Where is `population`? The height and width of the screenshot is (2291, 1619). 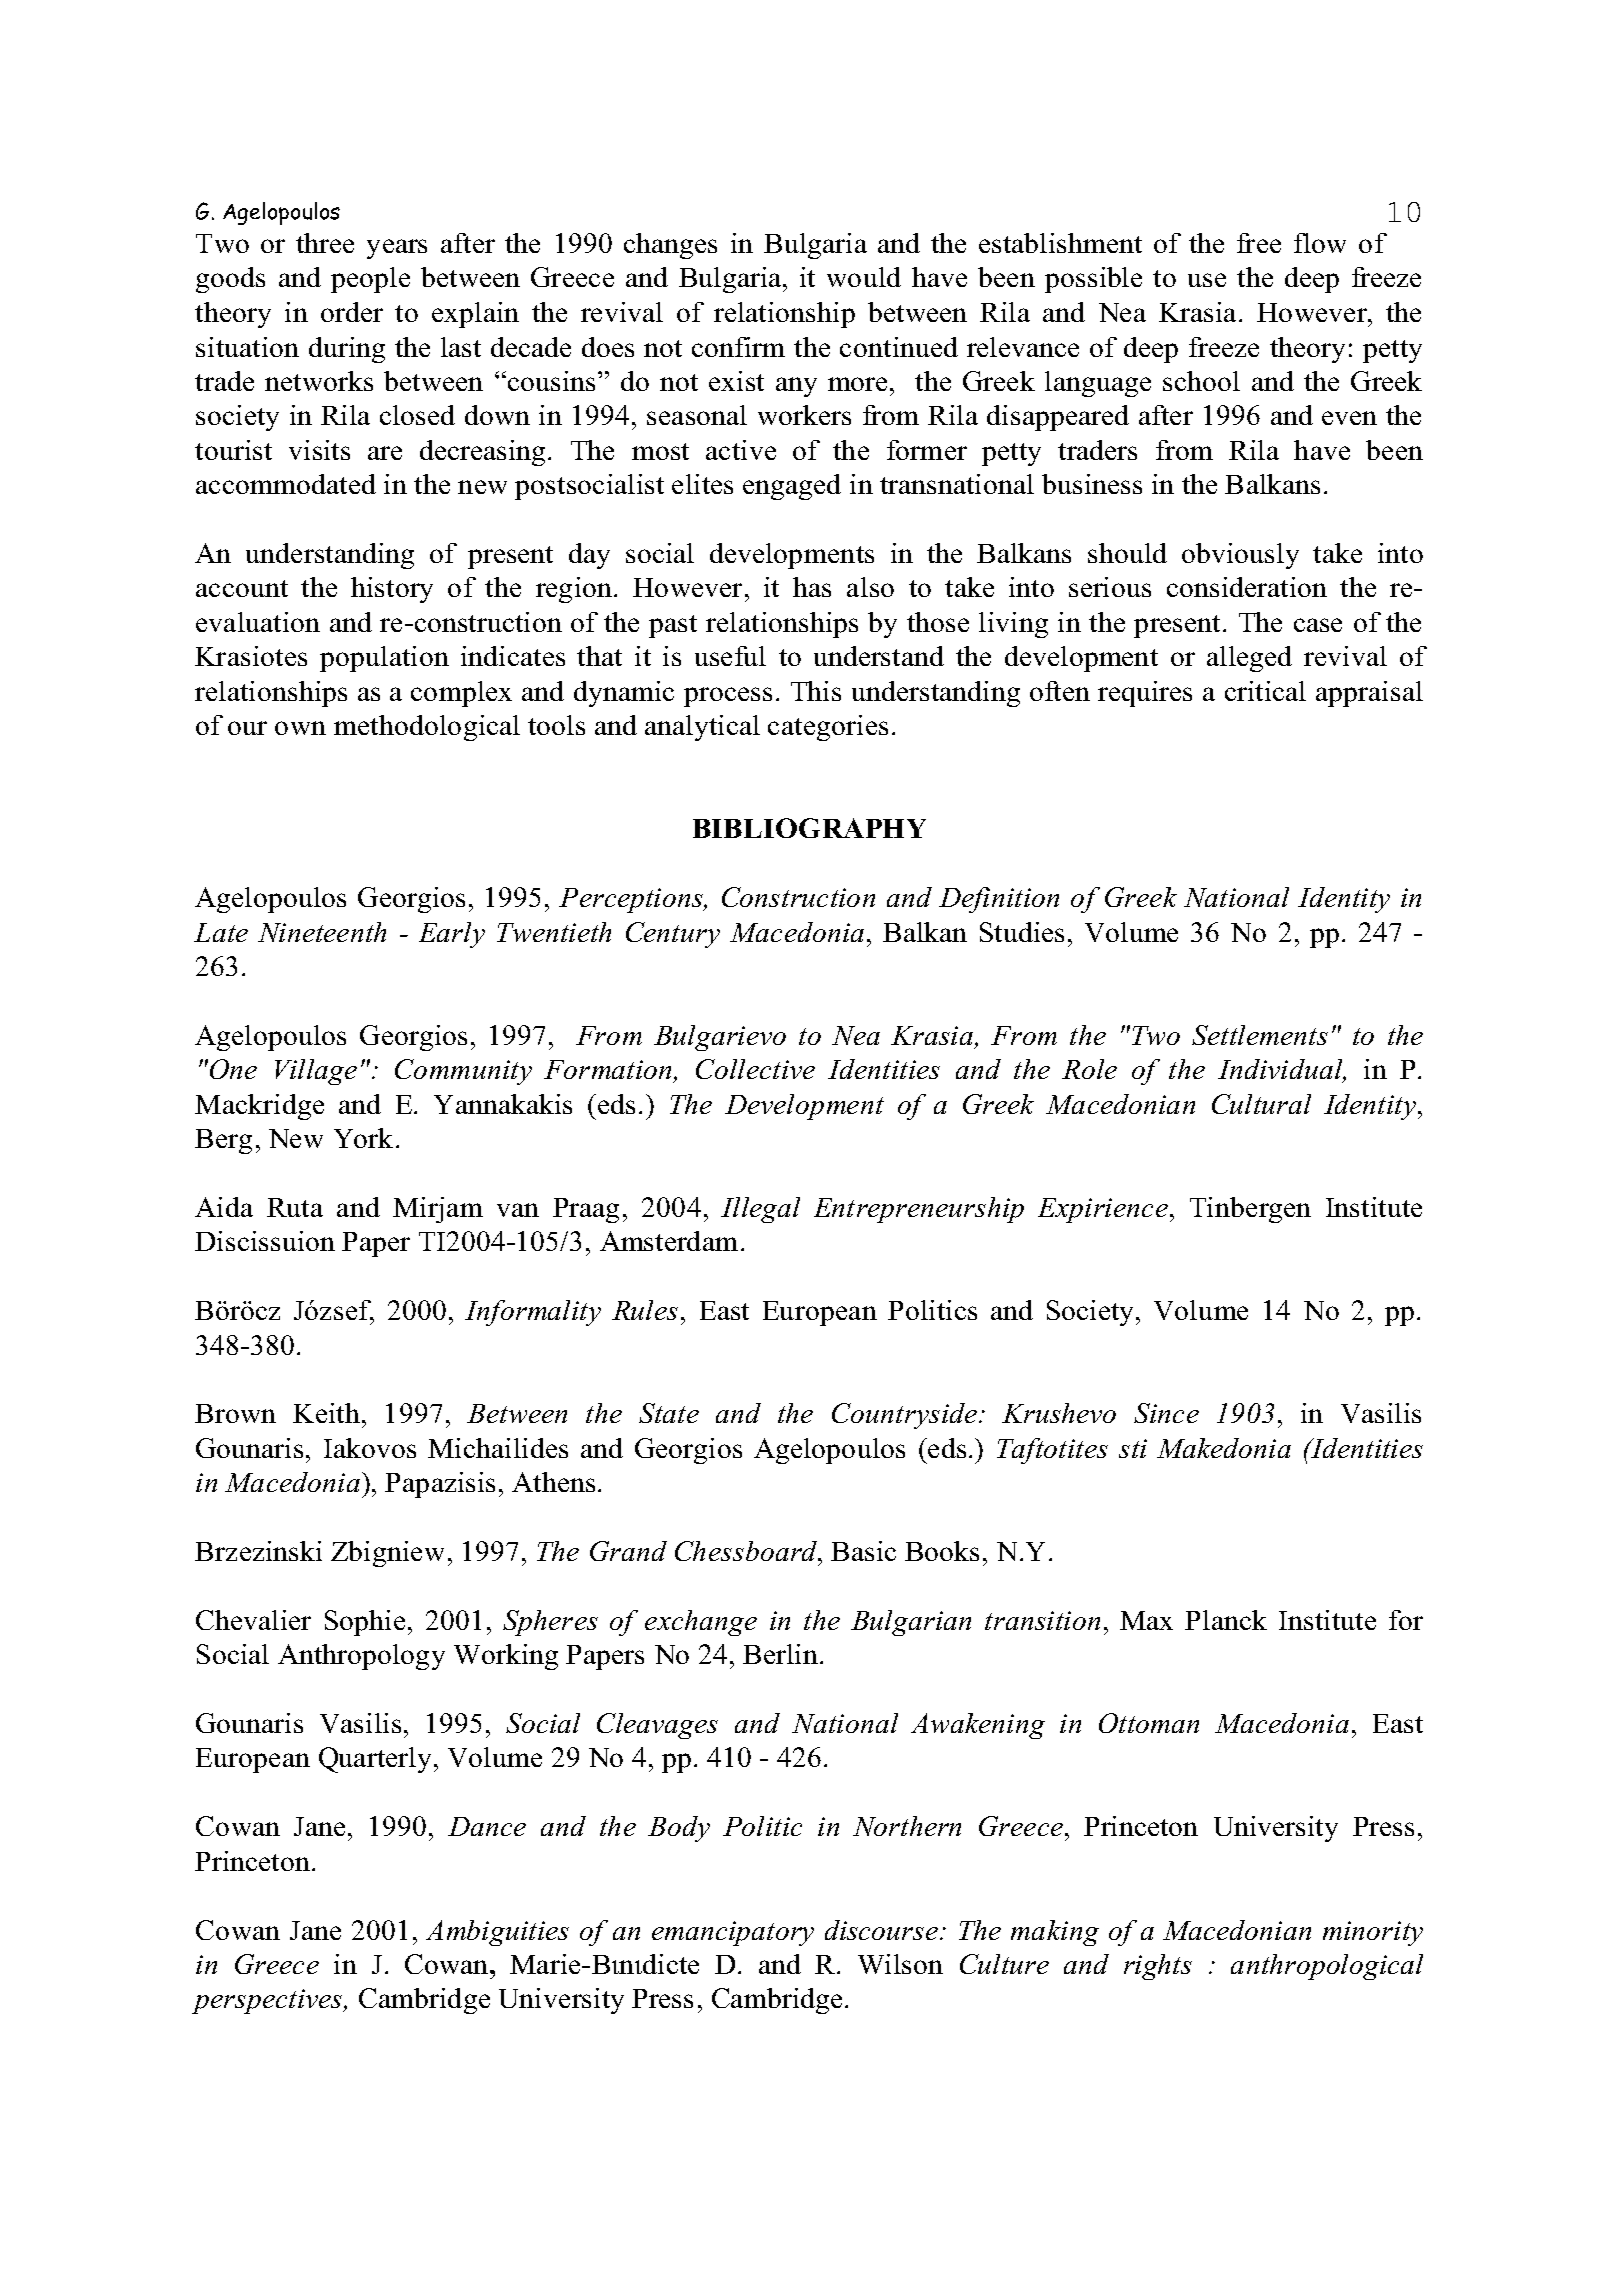 population is located at coordinates (384, 659).
